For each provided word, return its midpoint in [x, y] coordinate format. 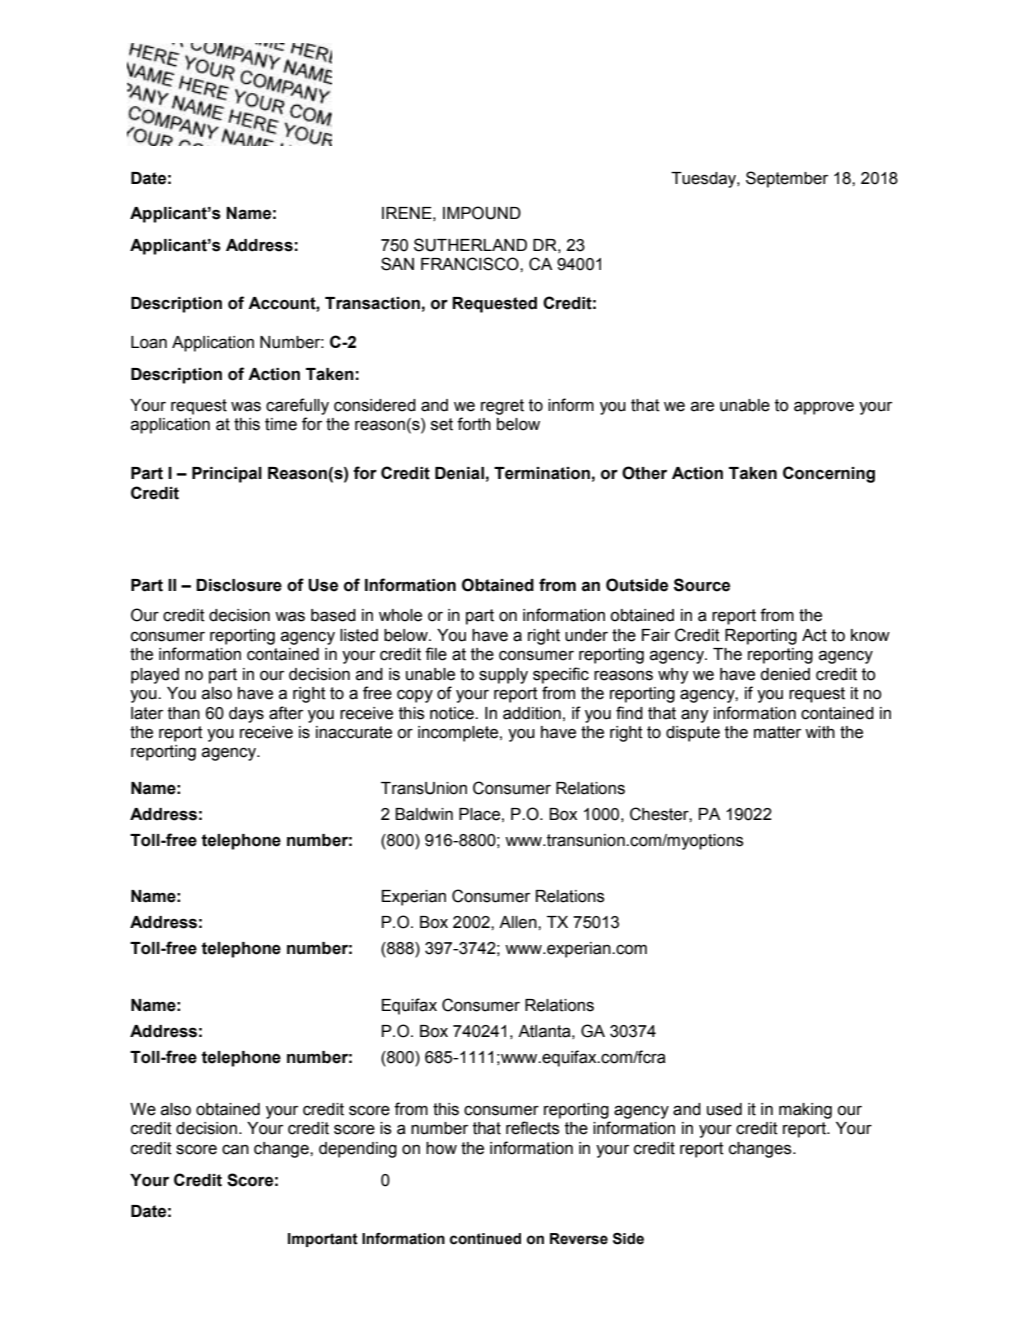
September [787, 179]
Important [323, 1240]
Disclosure [239, 585]
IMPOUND [482, 213]
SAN [397, 264]
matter [777, 732]
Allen [519, 922]
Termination [542, 473]
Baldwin [424, 814]
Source [702, 585]
